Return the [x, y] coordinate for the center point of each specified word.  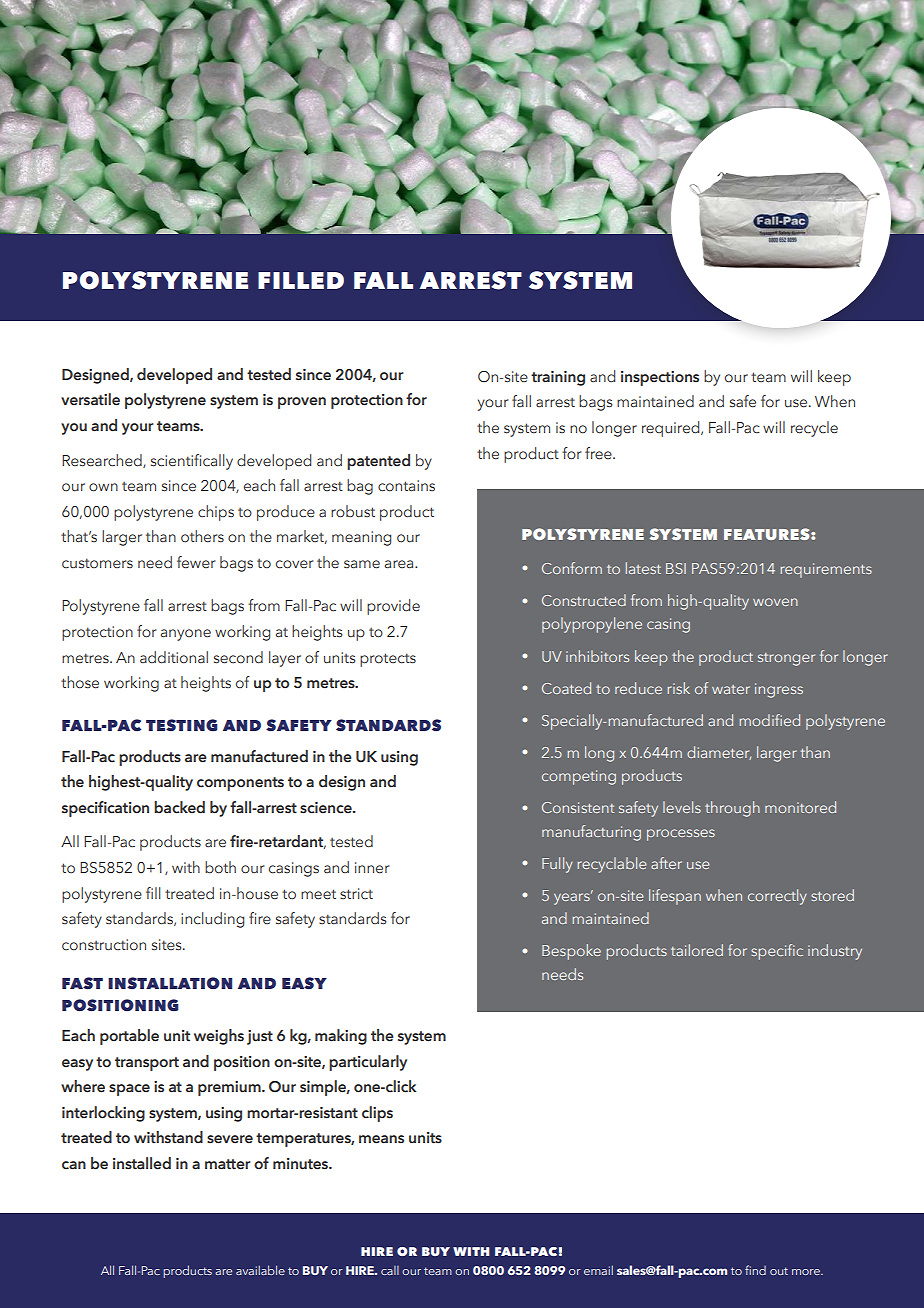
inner [372, 868]
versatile [90, 399]
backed [179, 807]
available [260, 1270]
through [732, 809]
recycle [814, 429]
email [598, 1270]
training [558, 378]
